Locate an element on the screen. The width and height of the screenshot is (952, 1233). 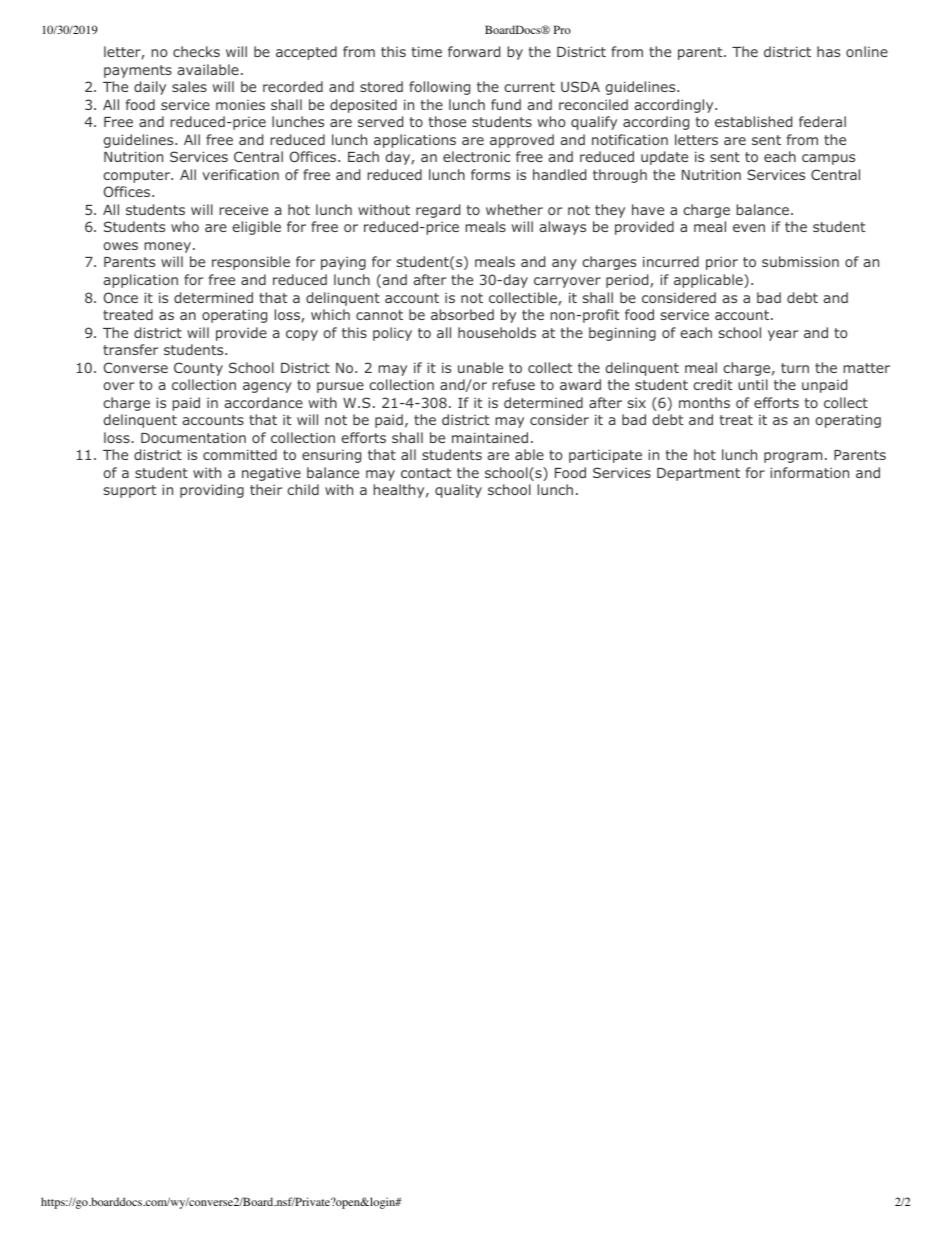
even is located at coordinates (749, 228).
